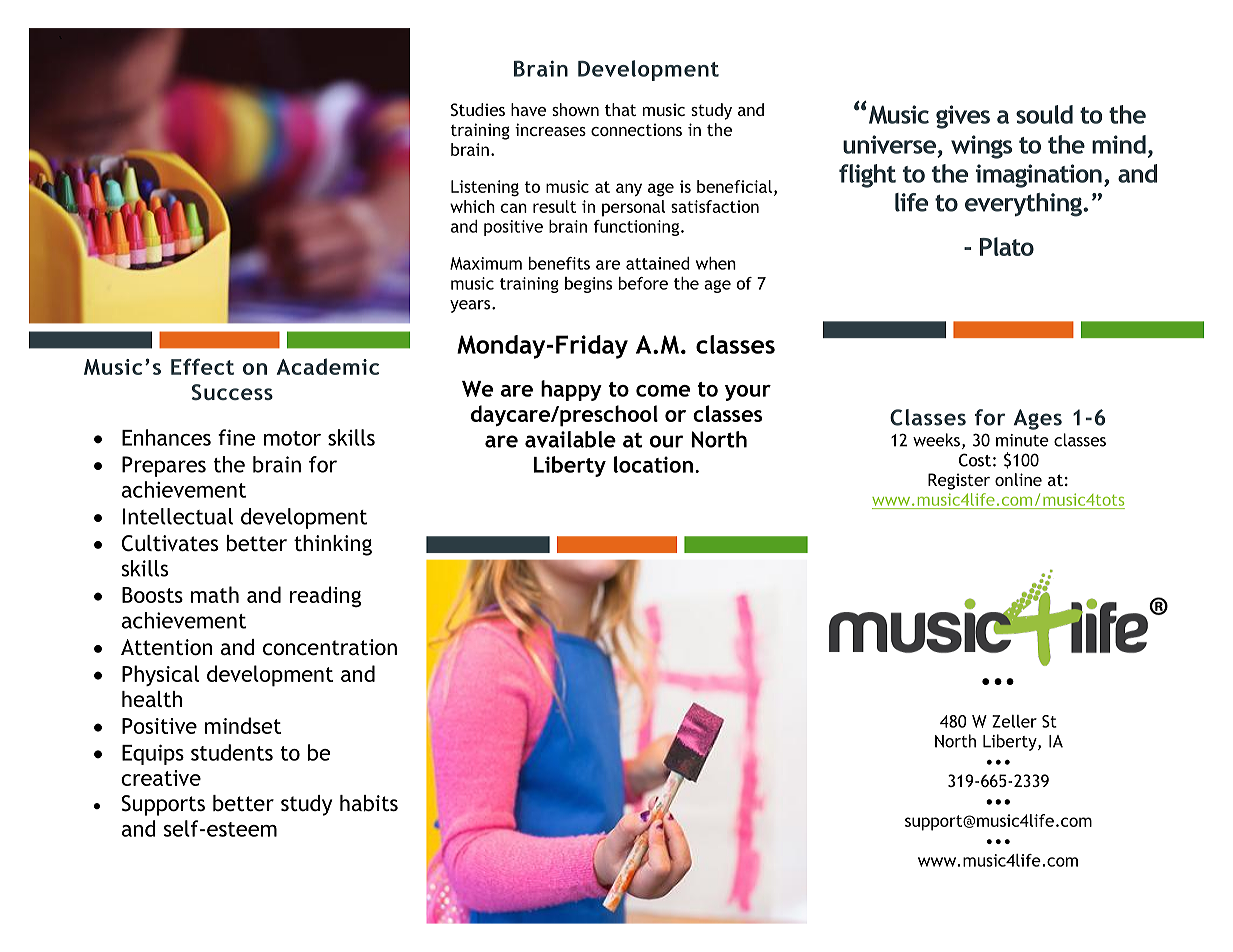 The image size is (1233, 952). What do you see at coordinates (1007, 246) in the document?
I see `Plato` at bounding box center [1007, 246].
